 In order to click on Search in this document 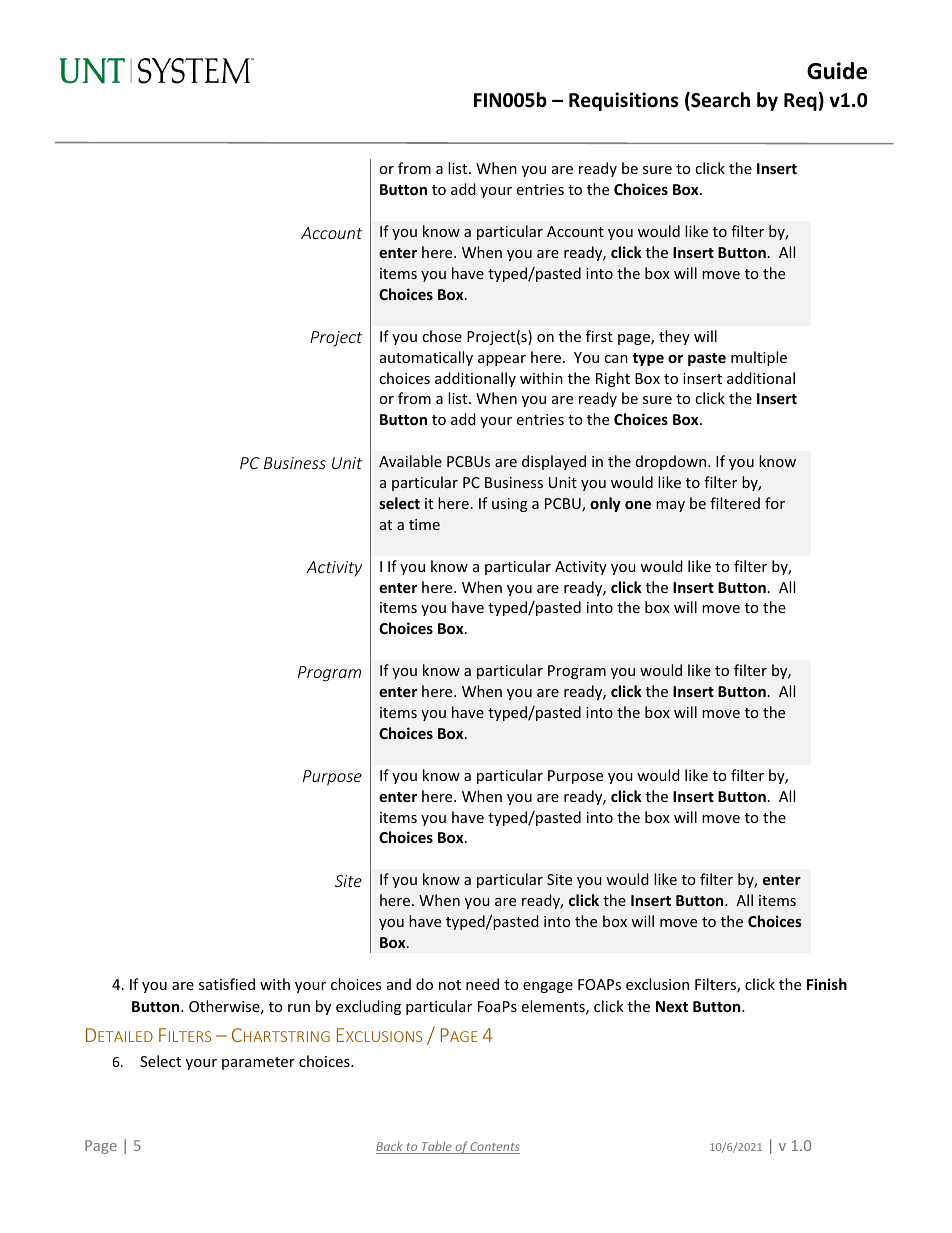, I will do `click(719, 101)`.
